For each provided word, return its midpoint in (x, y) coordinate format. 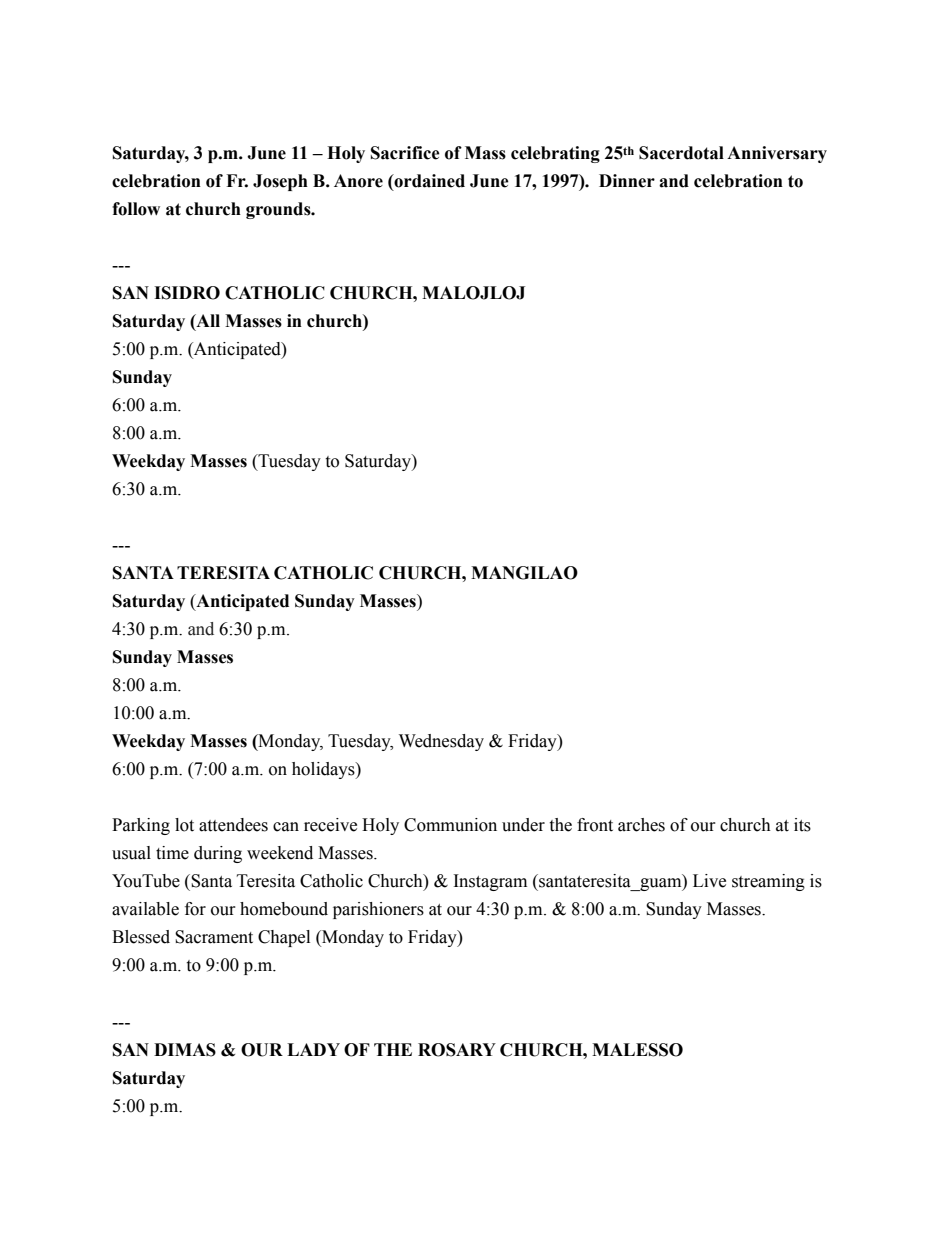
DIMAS (185, 1050)
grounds (279, 210)
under (523, 825)
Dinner (627, 181)
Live (709, 881)
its (802, 825)
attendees (233, 825)
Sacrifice (405, 153)
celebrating (555, 154)
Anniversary (777, 154)
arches (641, 825)
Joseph (280, 182)
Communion (450, 825)
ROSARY (457, 1050)
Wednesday (441, 742)
